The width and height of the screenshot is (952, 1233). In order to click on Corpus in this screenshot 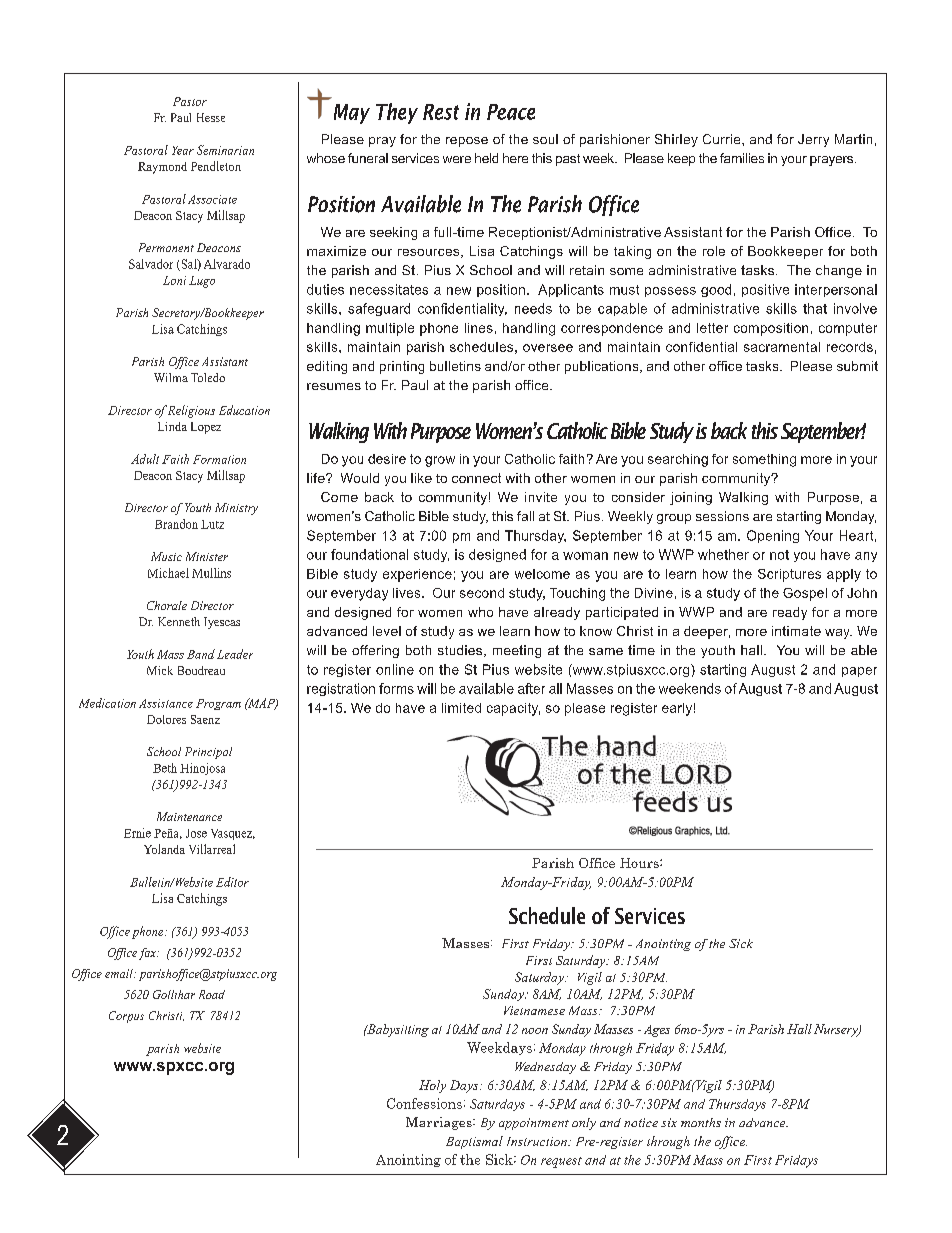, I will do `click(126, 1017)`.
